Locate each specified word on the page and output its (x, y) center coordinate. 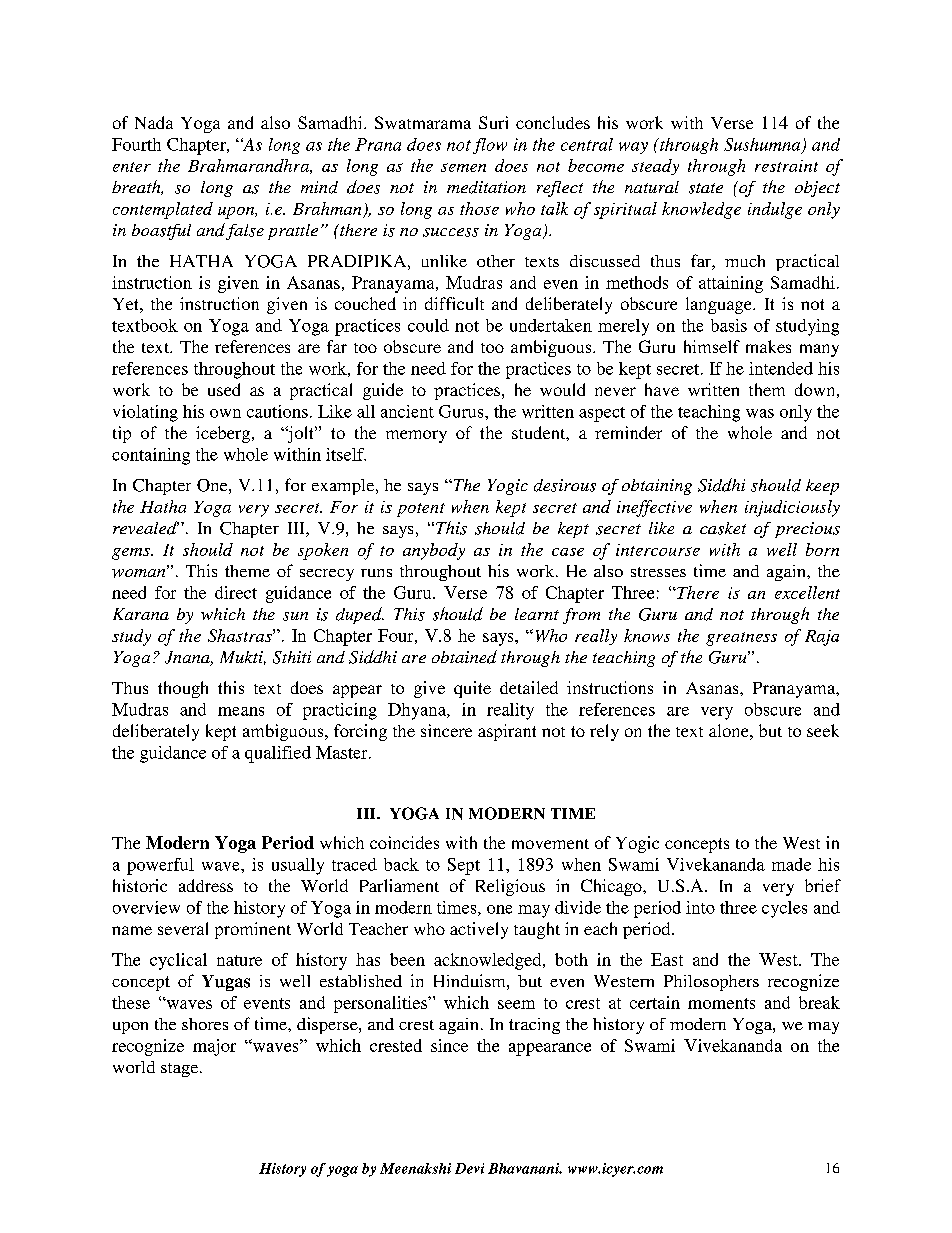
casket (723, 528)
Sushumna (763, 145)
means (241, 711)
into (700, 907)
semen (463, 167)
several (183, 928)
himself (712, 346)
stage (181, 1070)
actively (479, 930)
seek (823, 730)
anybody (434, 551)
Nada (154, 122)
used (224, 389)
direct (236, 592)
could (428, 325)
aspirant (507, 732)
